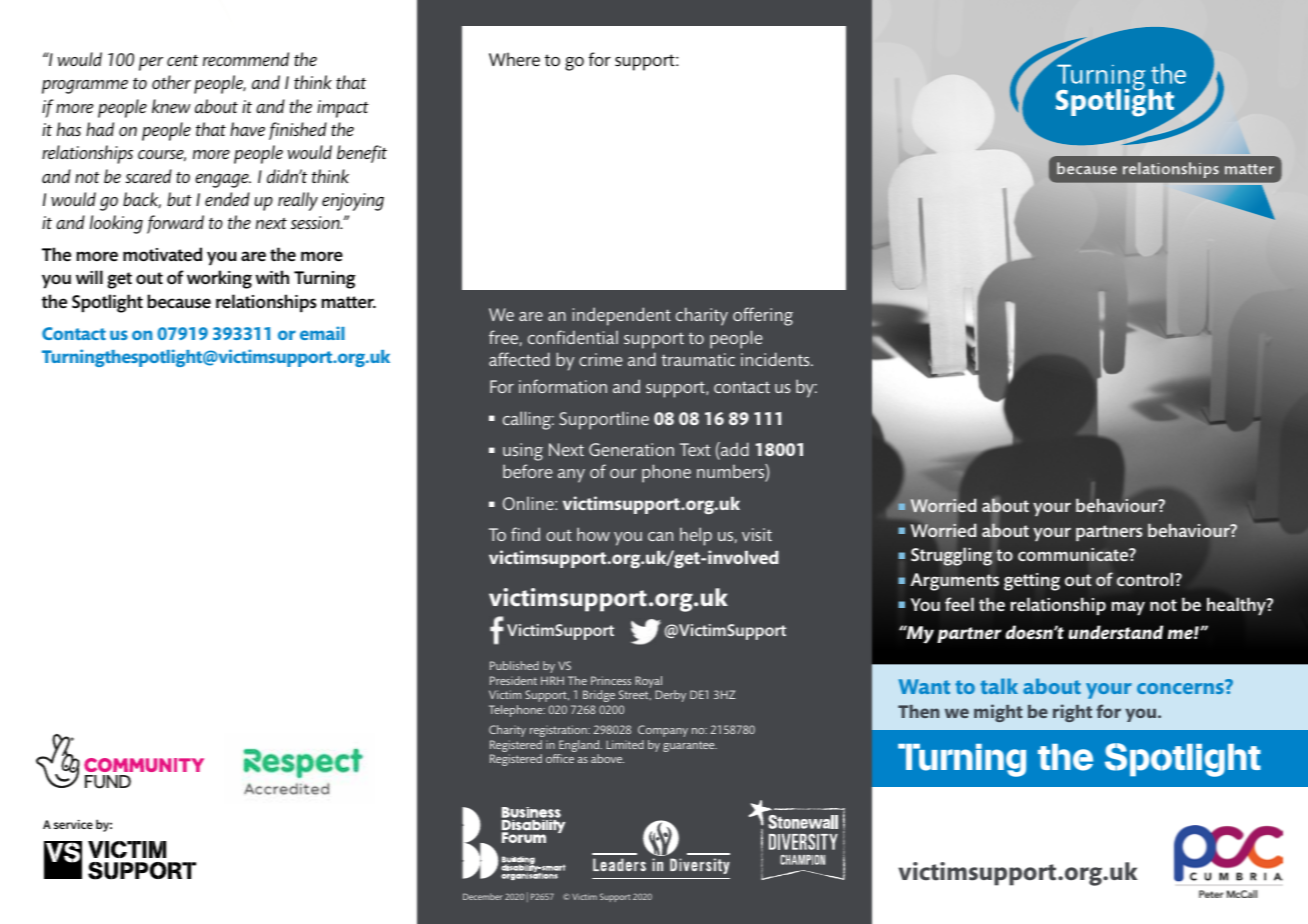 The height and width of the screenshot is (924, 1308). Describe the element at coordinates (763, 316) in the screenshot. I see `offering` at that location.
